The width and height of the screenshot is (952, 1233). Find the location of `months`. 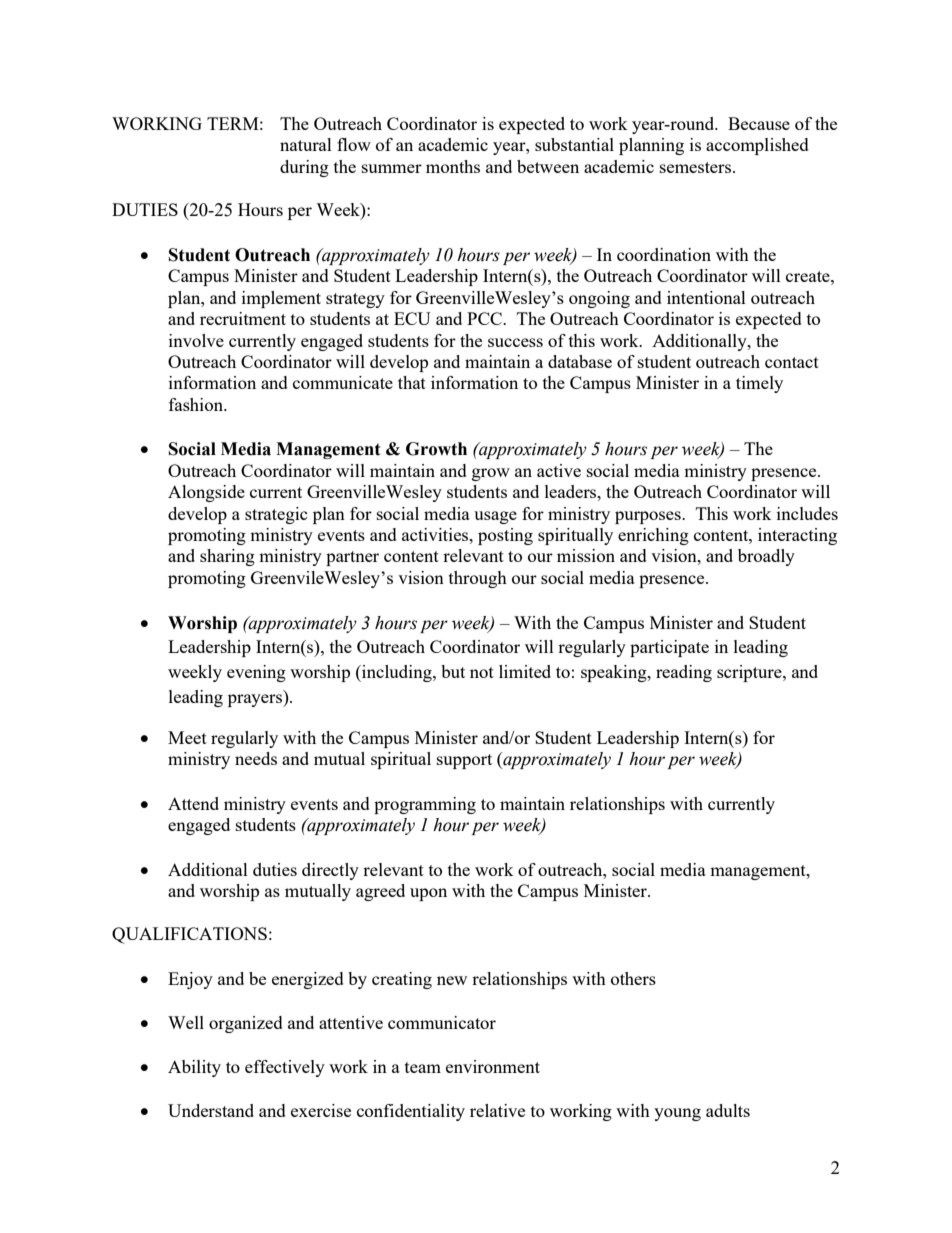

months is located at coordinates (453, 166).
